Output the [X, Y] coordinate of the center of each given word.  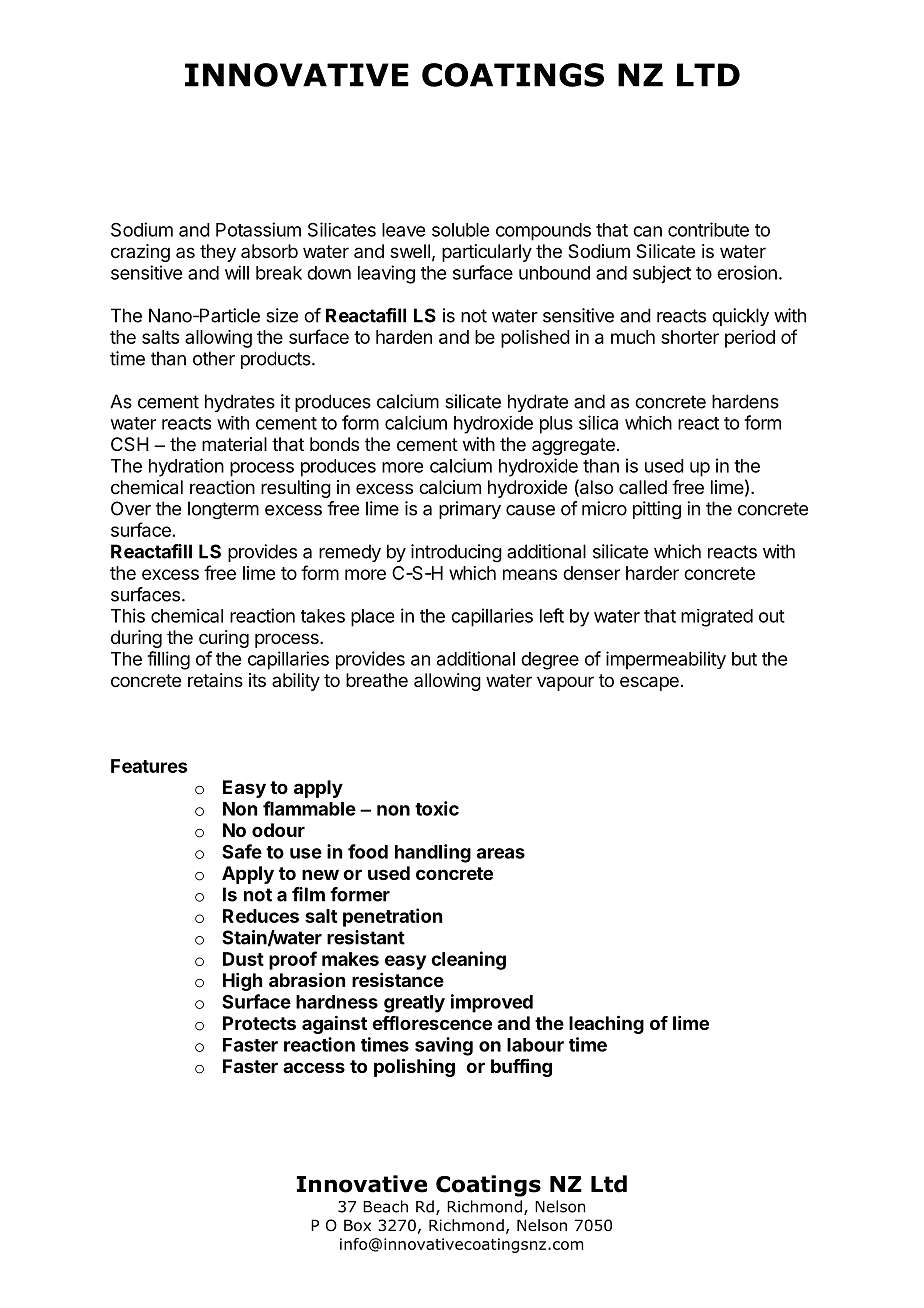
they [218, 253]
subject [662, 274]
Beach [385, 1206]
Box [357, 1225]
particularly [487, 253]
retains [215, 680]
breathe [377, 680]
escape [649, 683]
